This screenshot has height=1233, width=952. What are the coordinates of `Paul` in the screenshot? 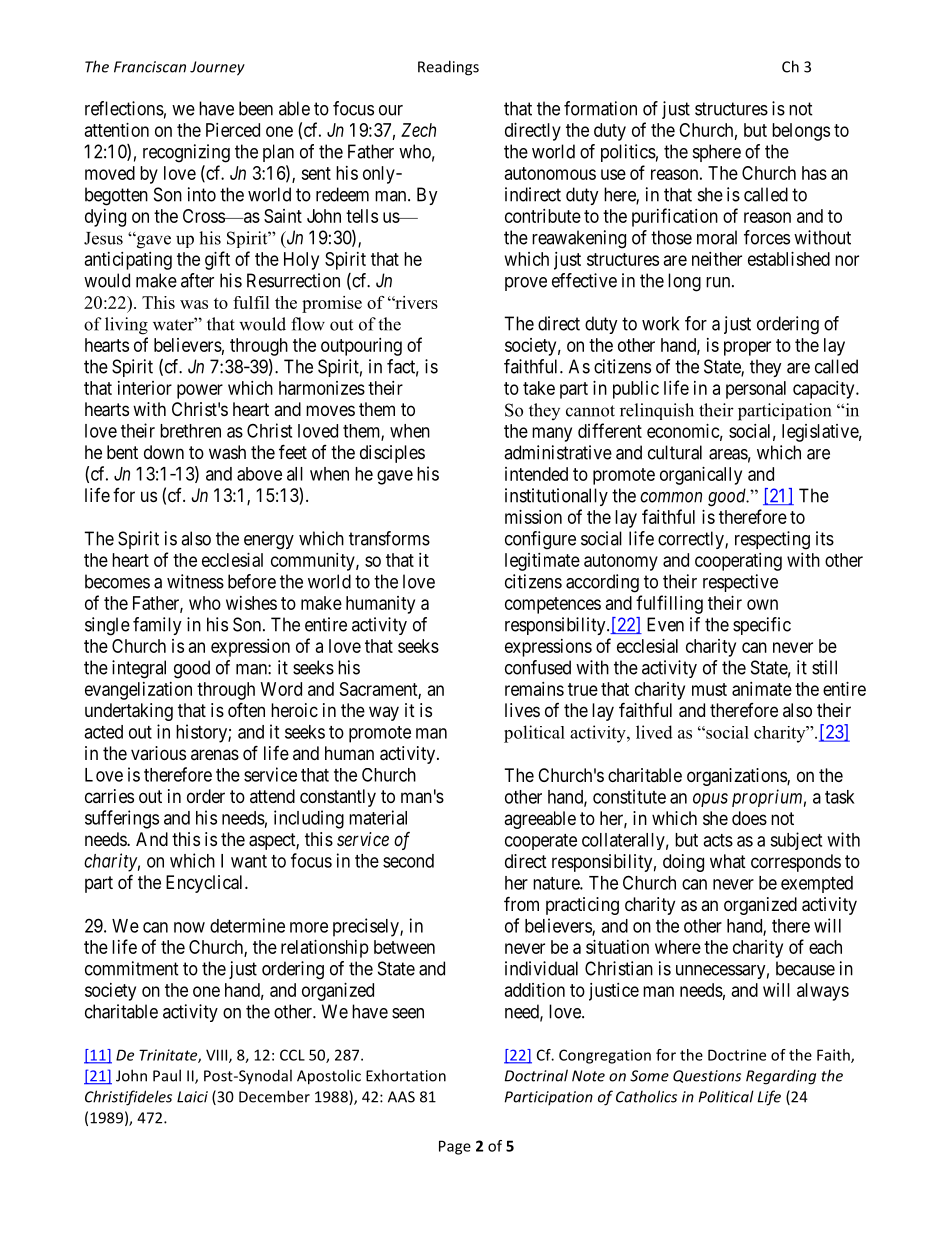 It's located at (167, 1075).
